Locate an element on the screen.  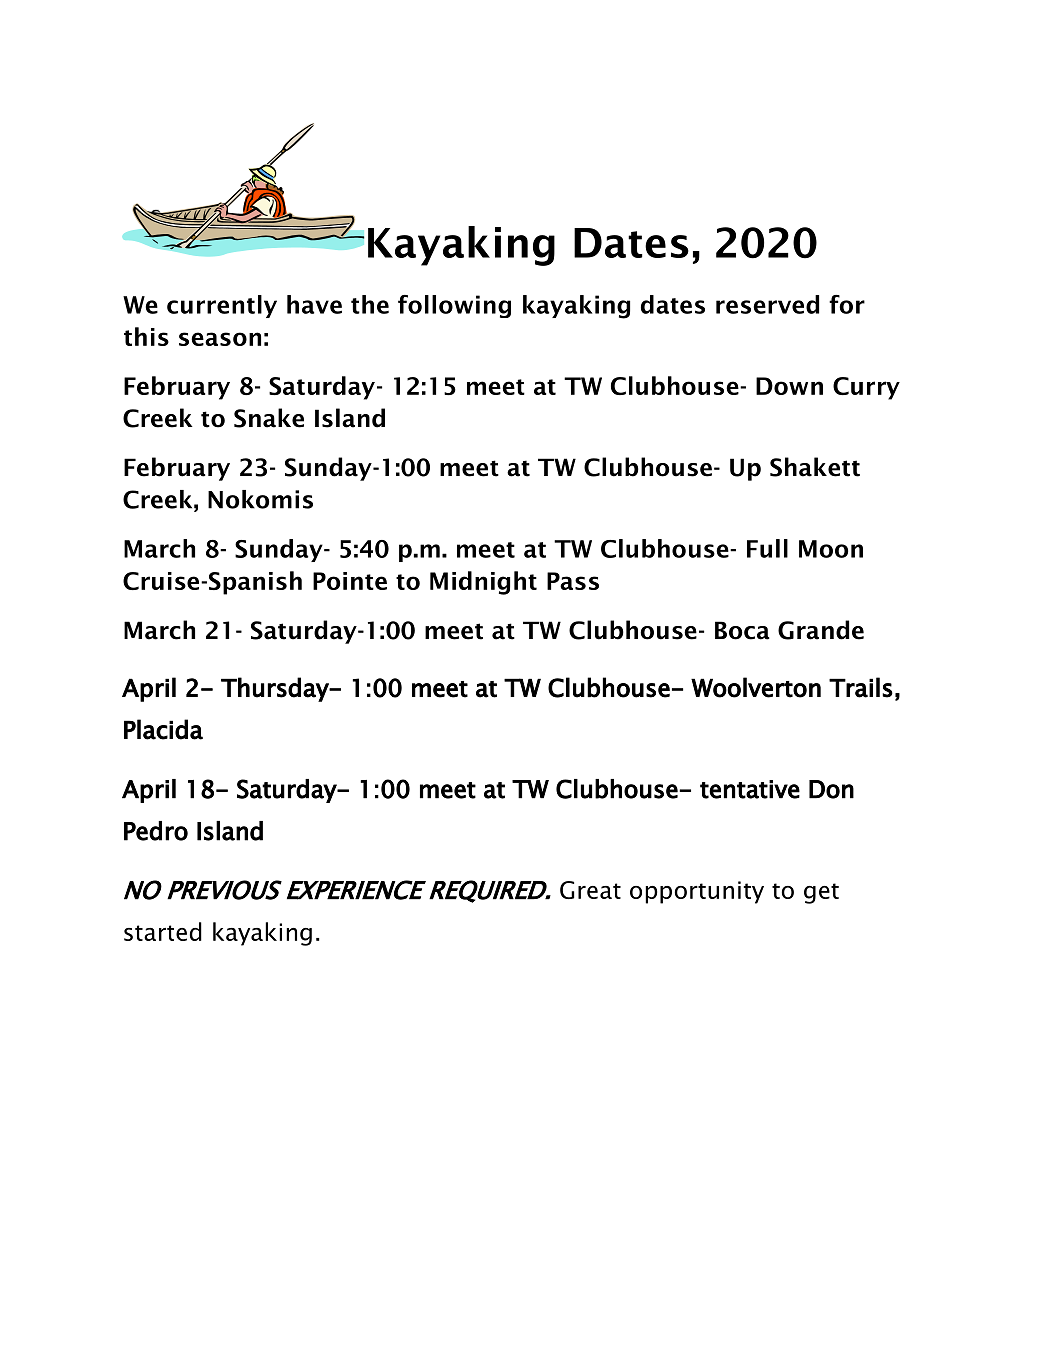
Grande is located at coordinates (821, 630).
